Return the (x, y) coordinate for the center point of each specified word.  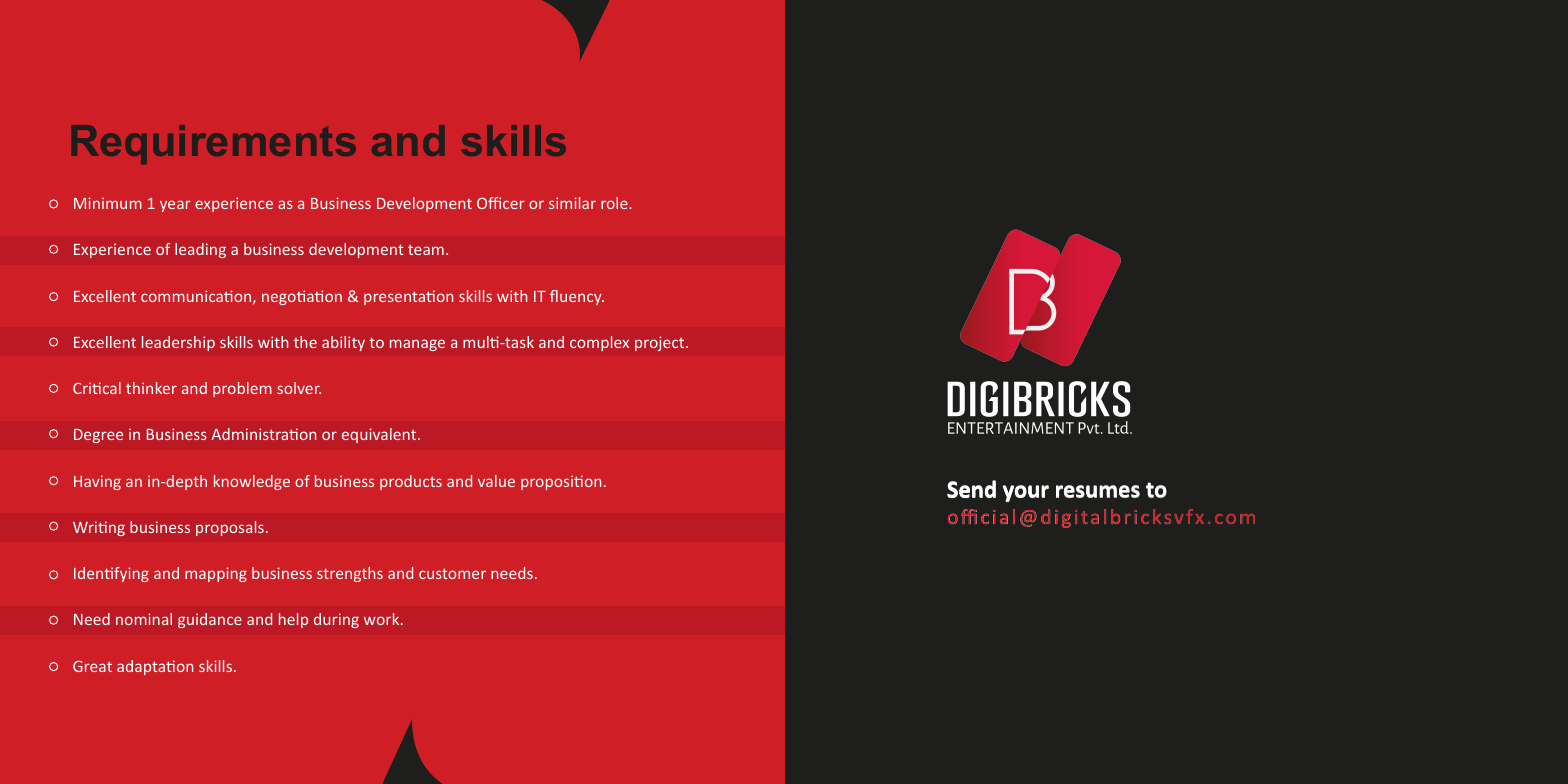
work (383, 619)
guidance (210, 620)
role (615, 203)
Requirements (213, 144)
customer (452, 573)
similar (572, 203)
